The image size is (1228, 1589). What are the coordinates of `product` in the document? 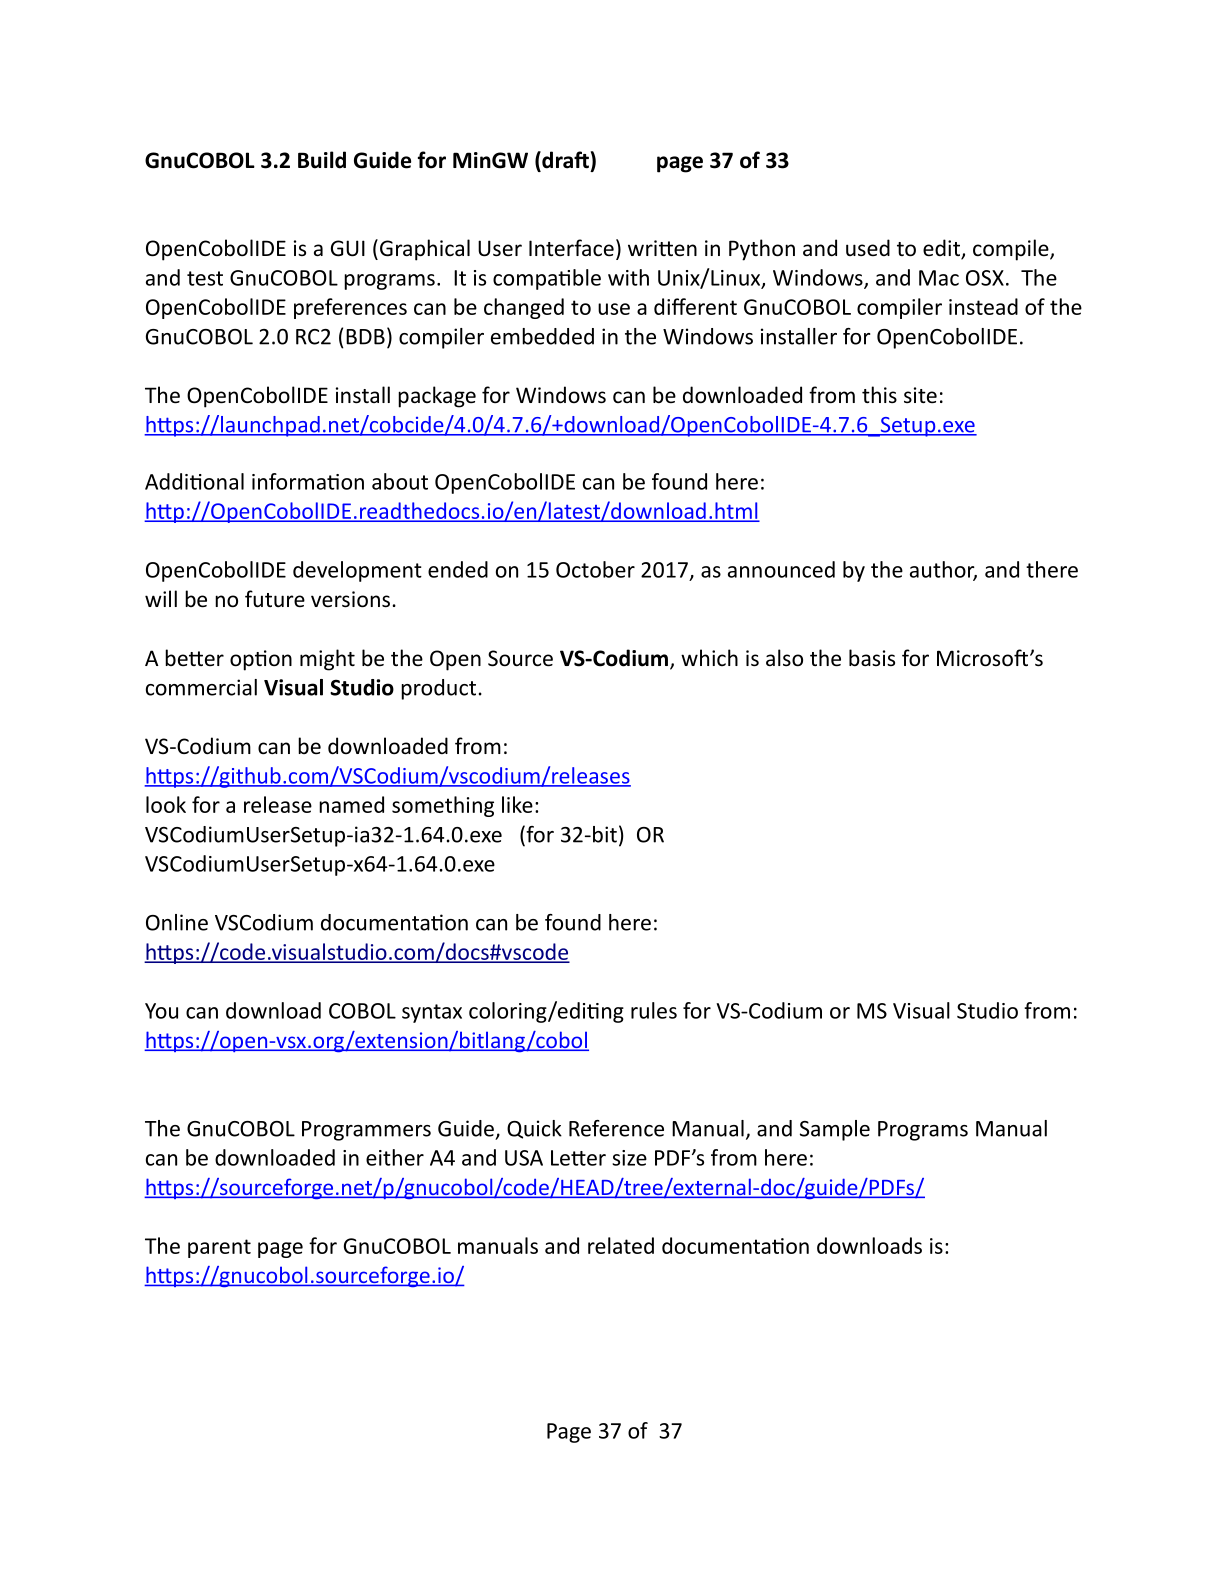 It's located at (438, 689).
